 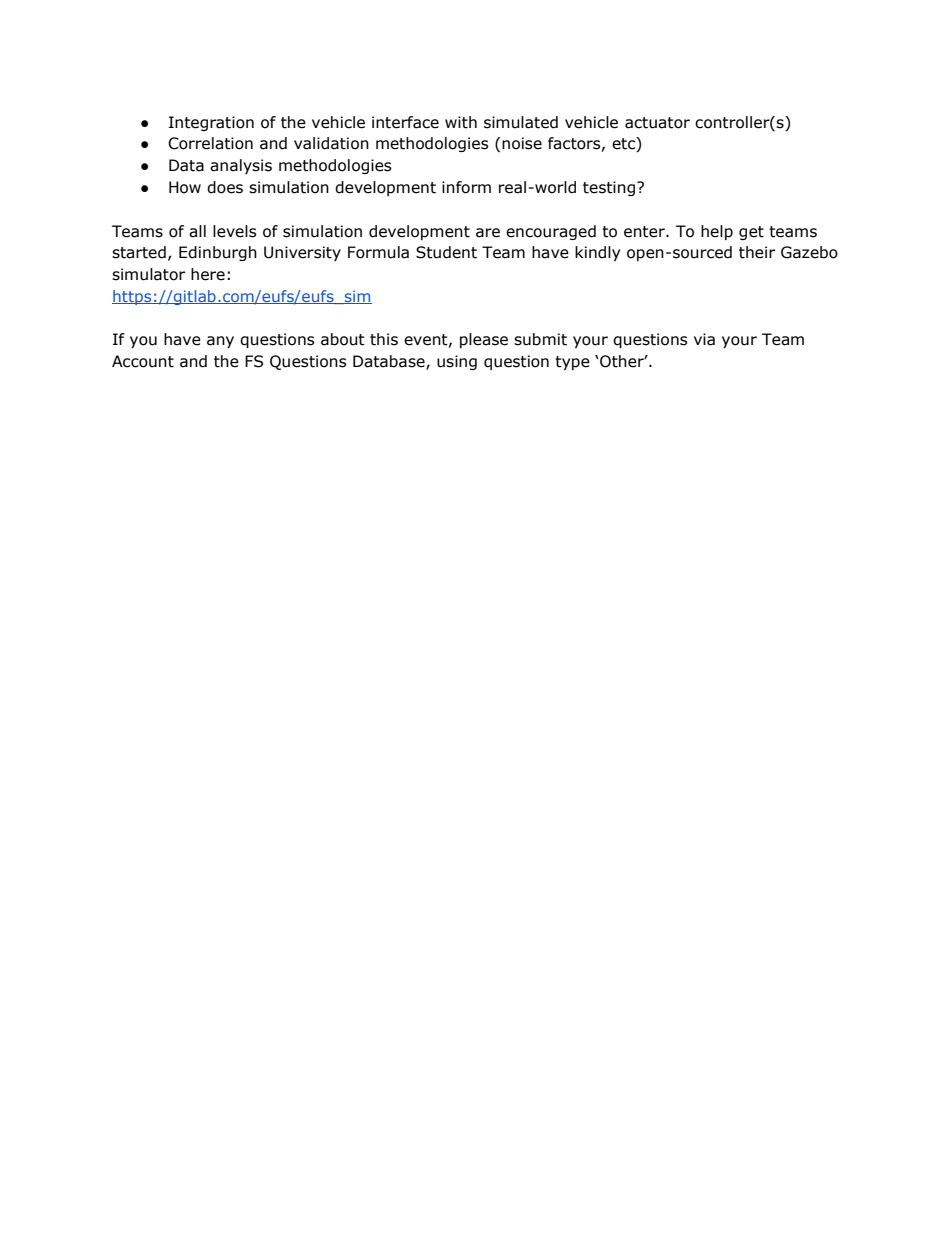 What do you see at coordinates (657, 123) in the image?
I see `actuator` at bounding box center [657, 123].
